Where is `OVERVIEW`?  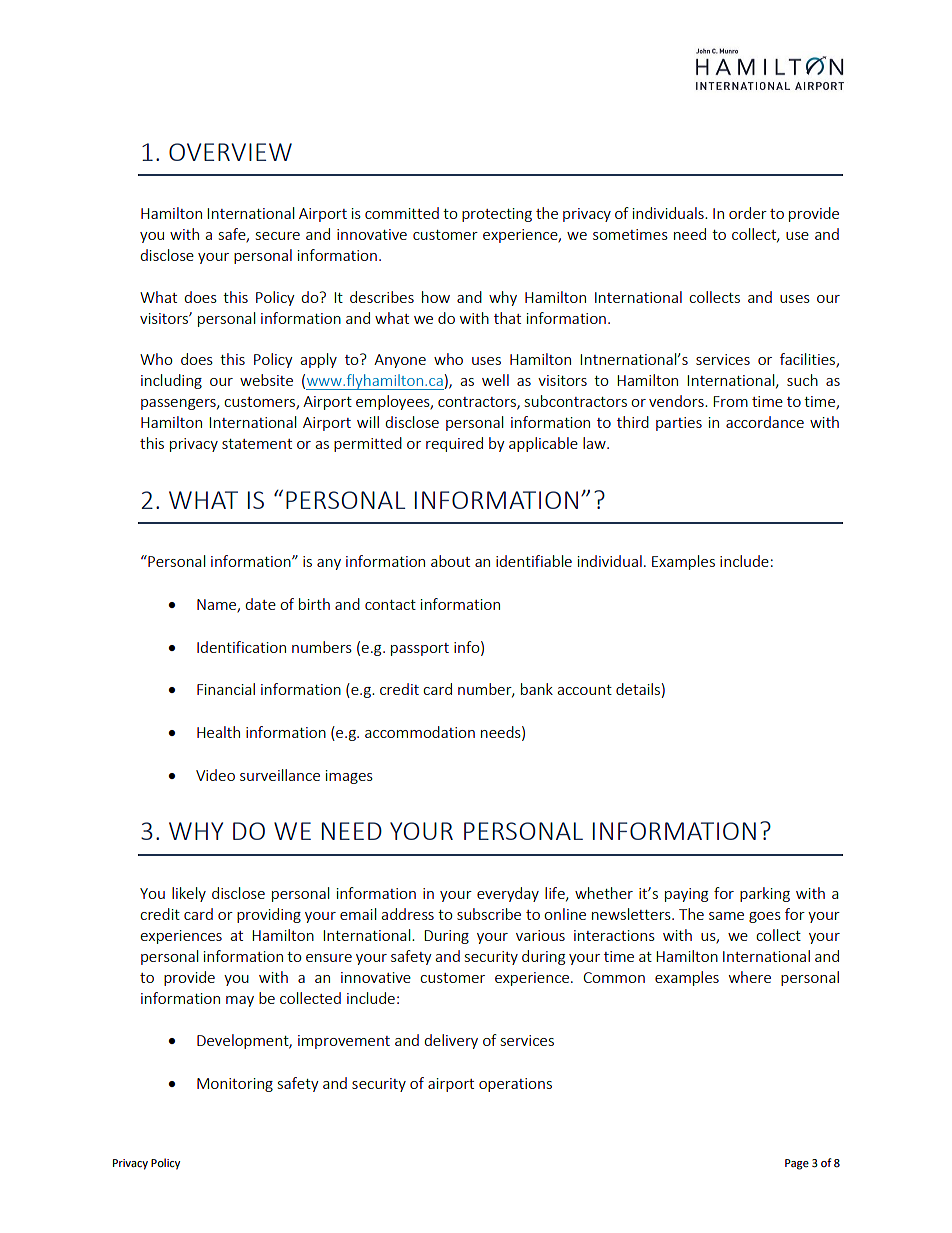 OVERVIEW is located at coordinates (230, 152).
